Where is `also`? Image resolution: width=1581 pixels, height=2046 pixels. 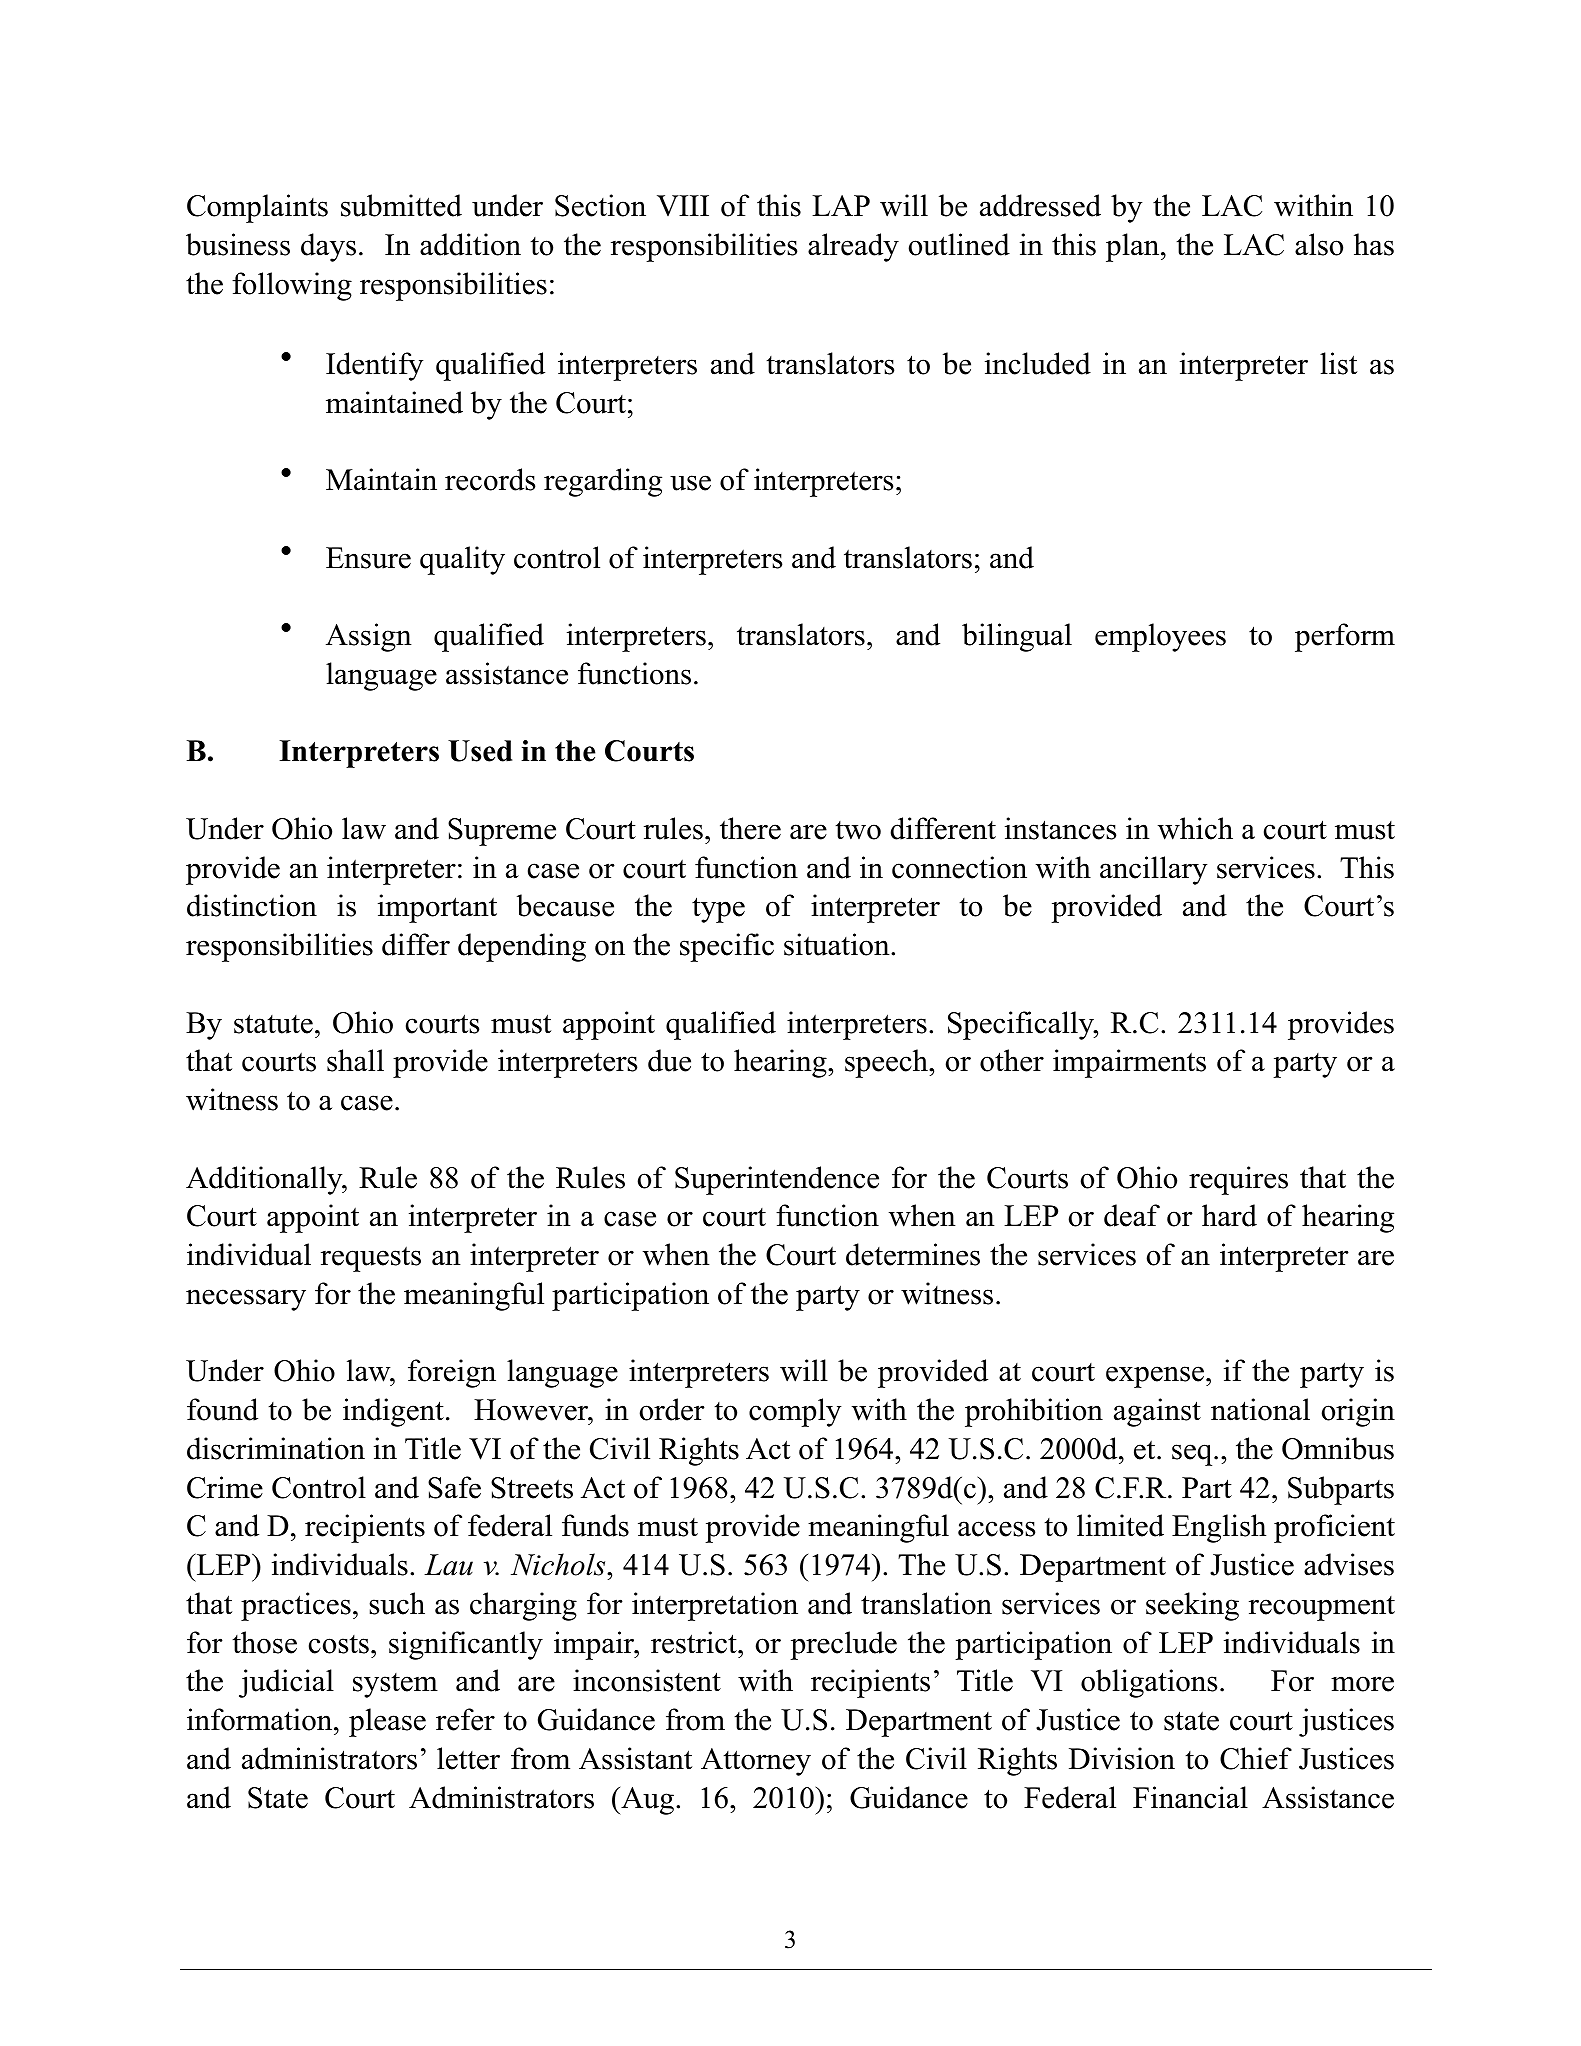 also is located at coordinates (1319, 244).
